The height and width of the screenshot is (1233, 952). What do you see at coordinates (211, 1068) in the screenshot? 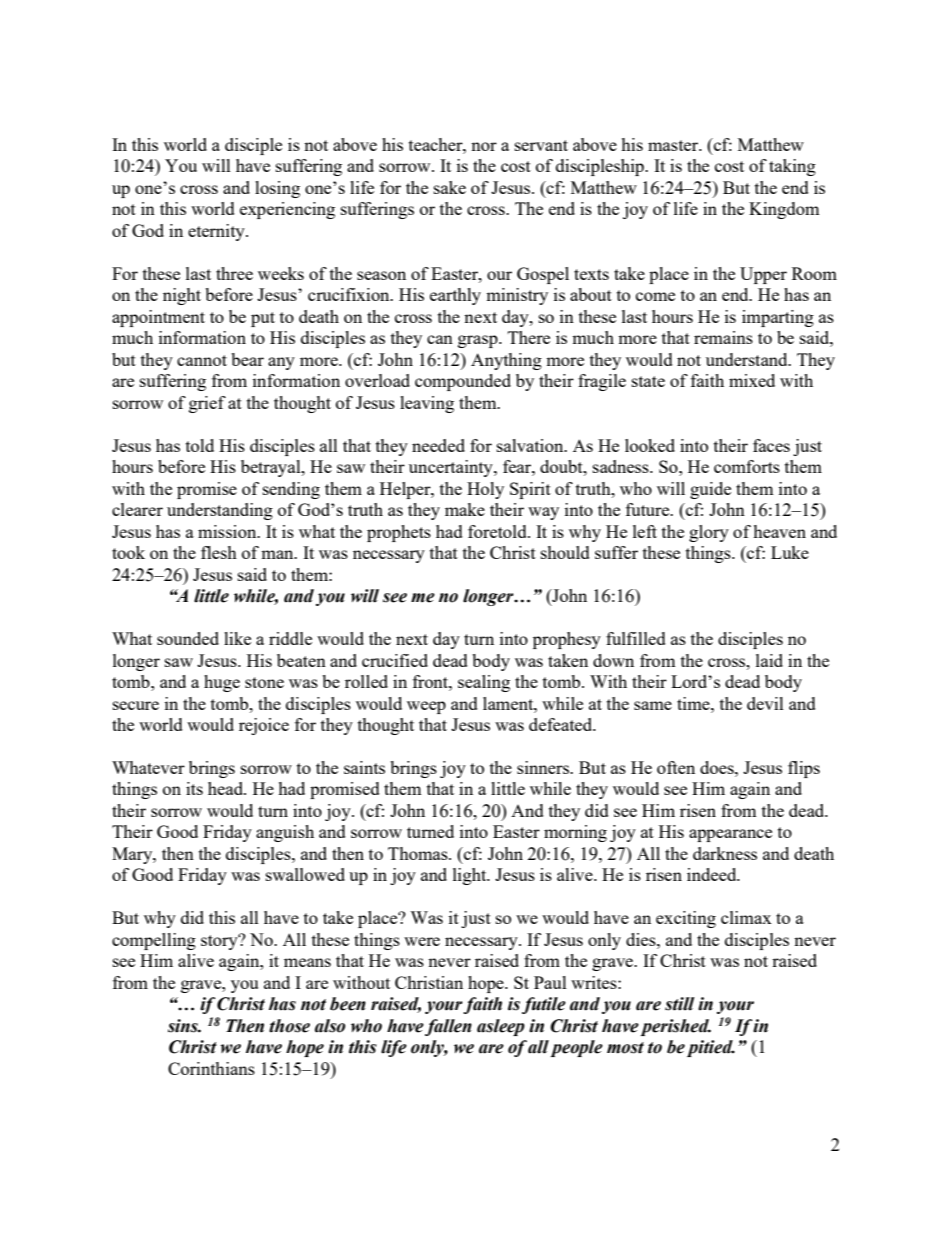
I see `Corinthians` at bounding box center [211, 1068].
